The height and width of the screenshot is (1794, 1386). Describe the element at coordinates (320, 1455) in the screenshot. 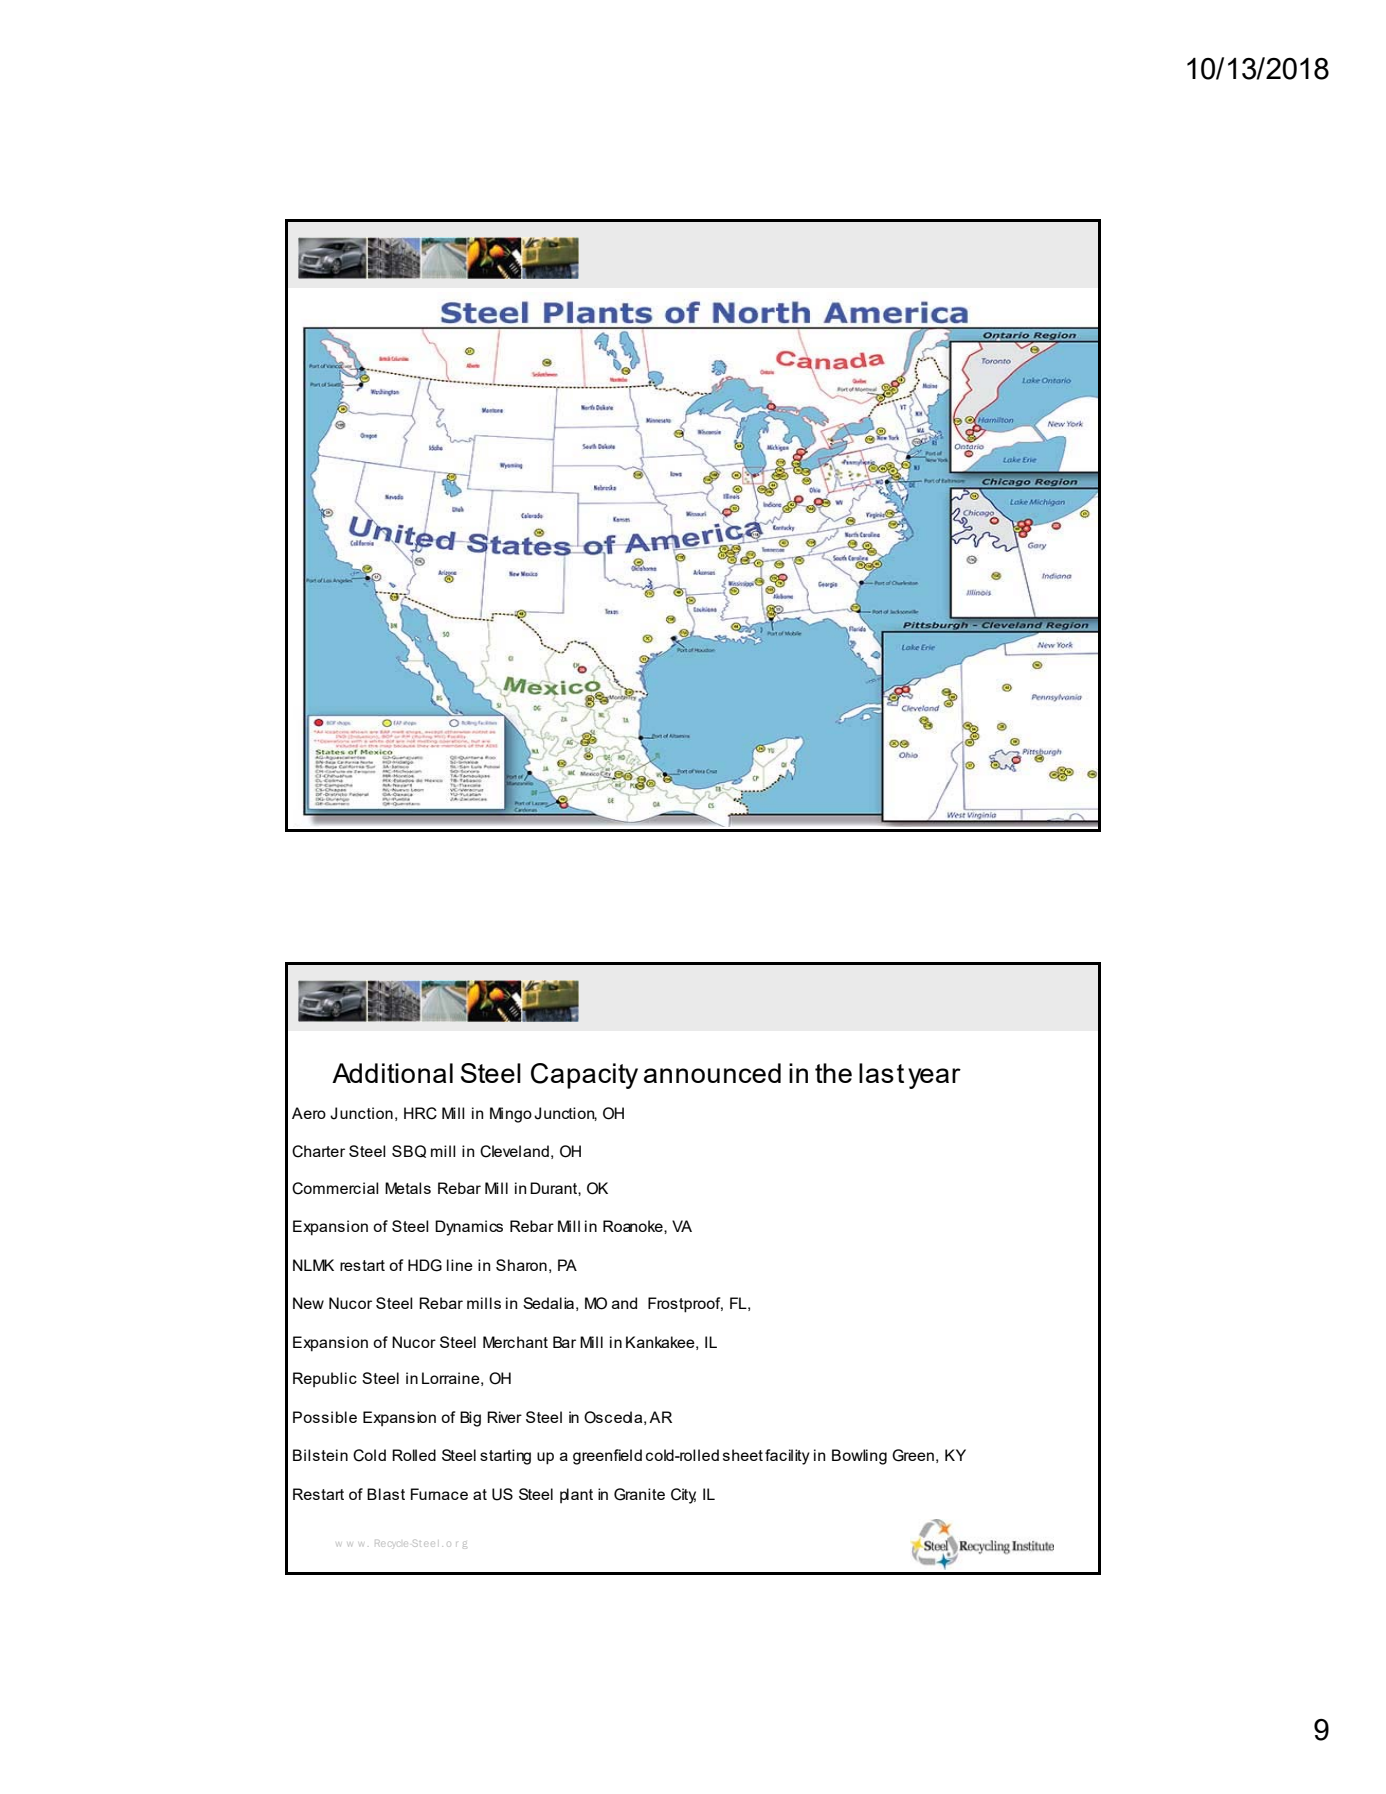

I see `Bilstein` at that location.
